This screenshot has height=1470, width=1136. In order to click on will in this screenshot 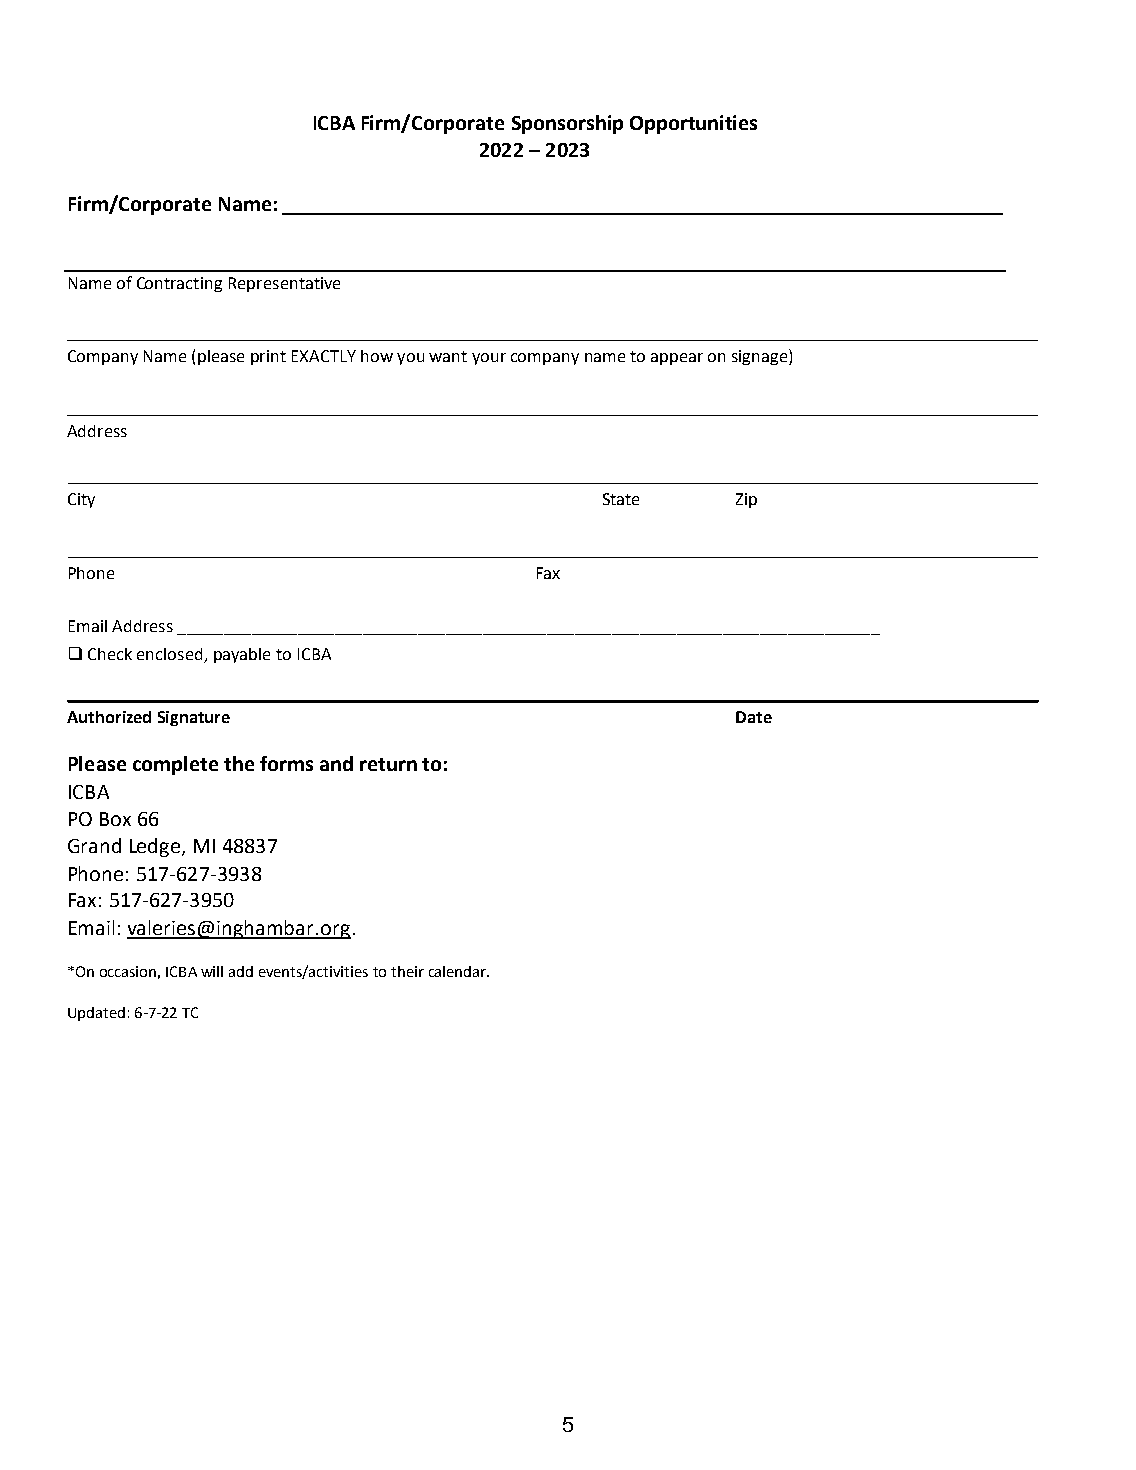, I will do `click(212, 971)`.
